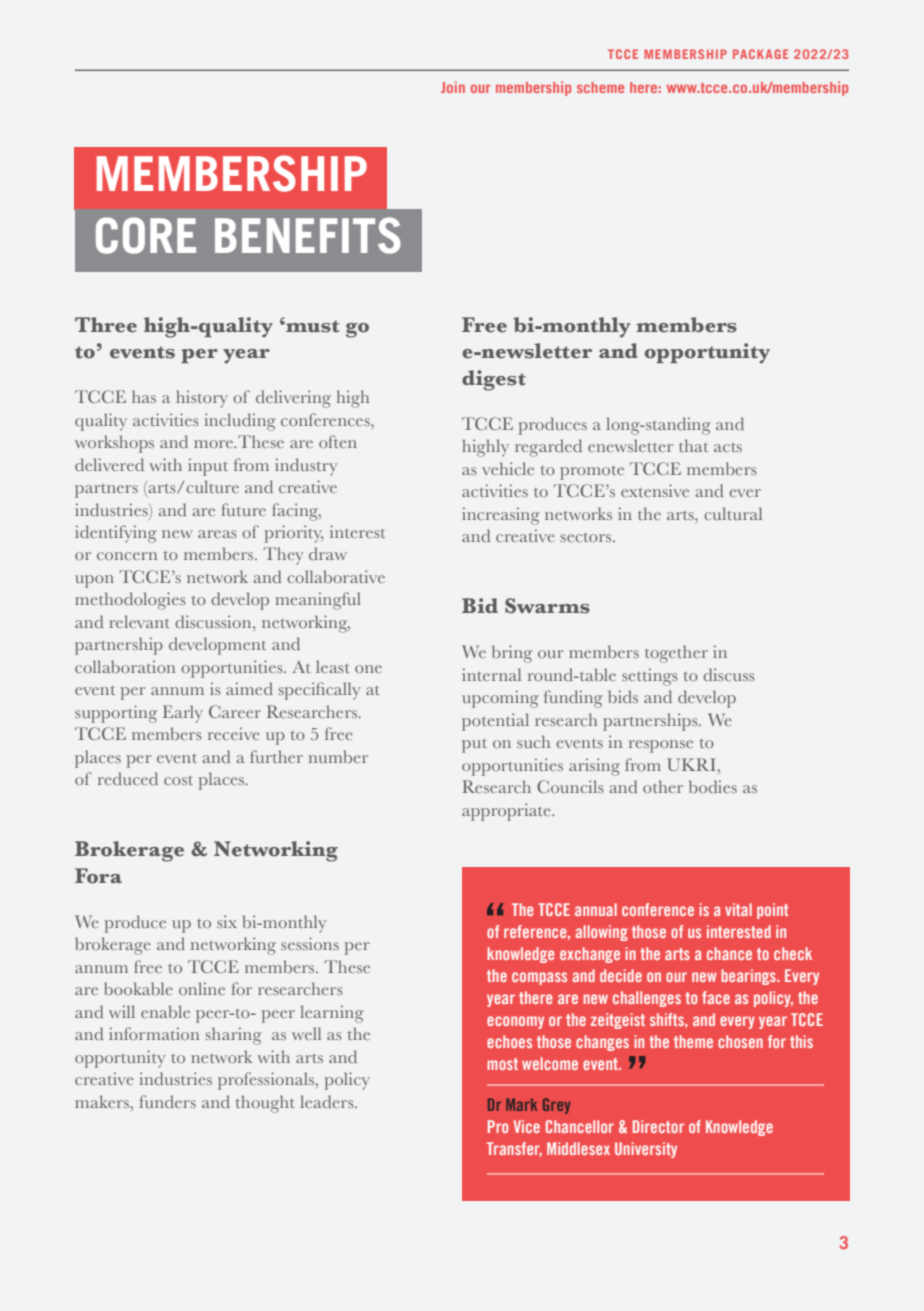  What do you see at coordinates (139, 621) in the image?
I see `relevant` at bounding box center [139, 621].
